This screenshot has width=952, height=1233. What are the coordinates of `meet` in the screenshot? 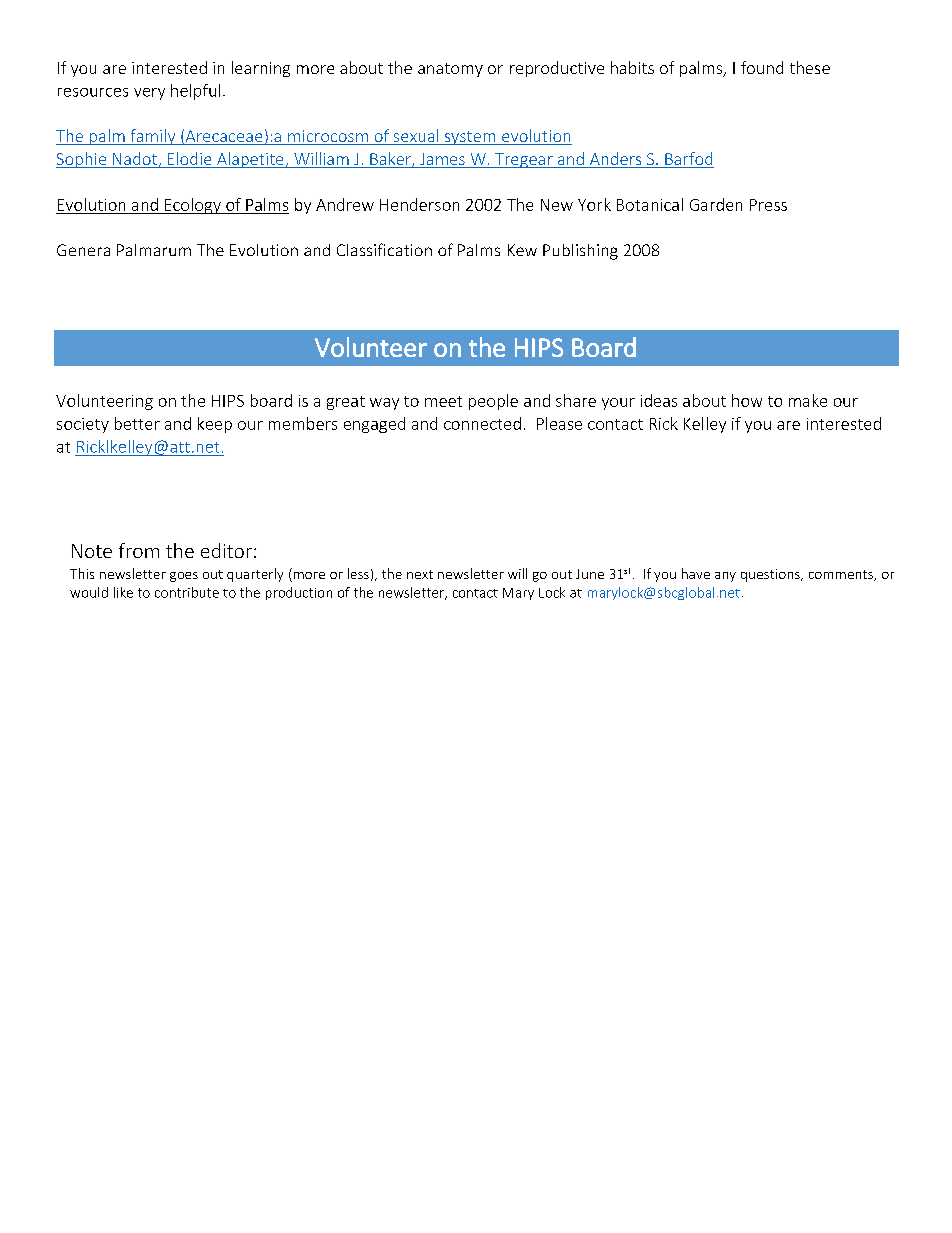 It's located at (443, 401).
